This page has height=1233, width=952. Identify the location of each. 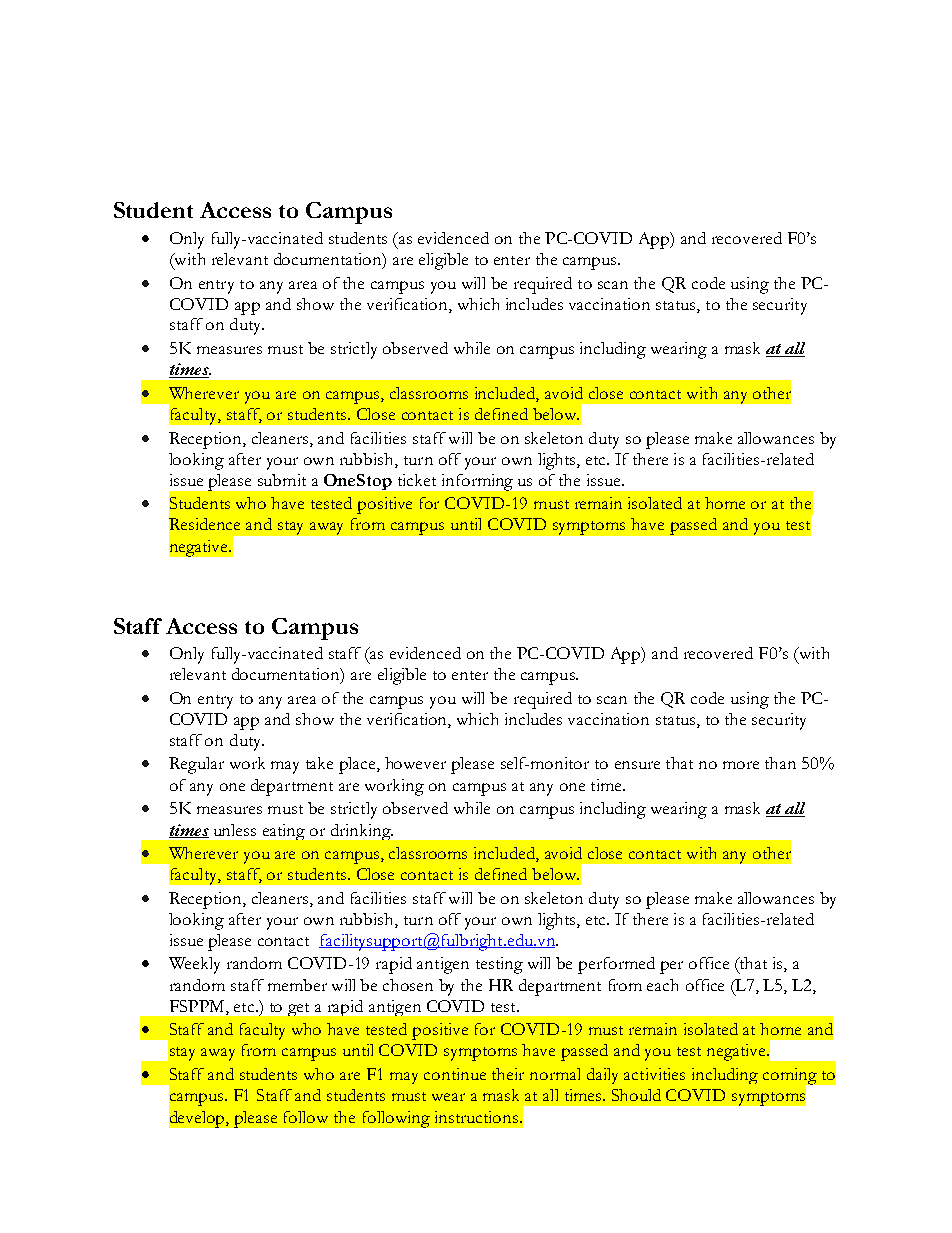
(662, 985).
